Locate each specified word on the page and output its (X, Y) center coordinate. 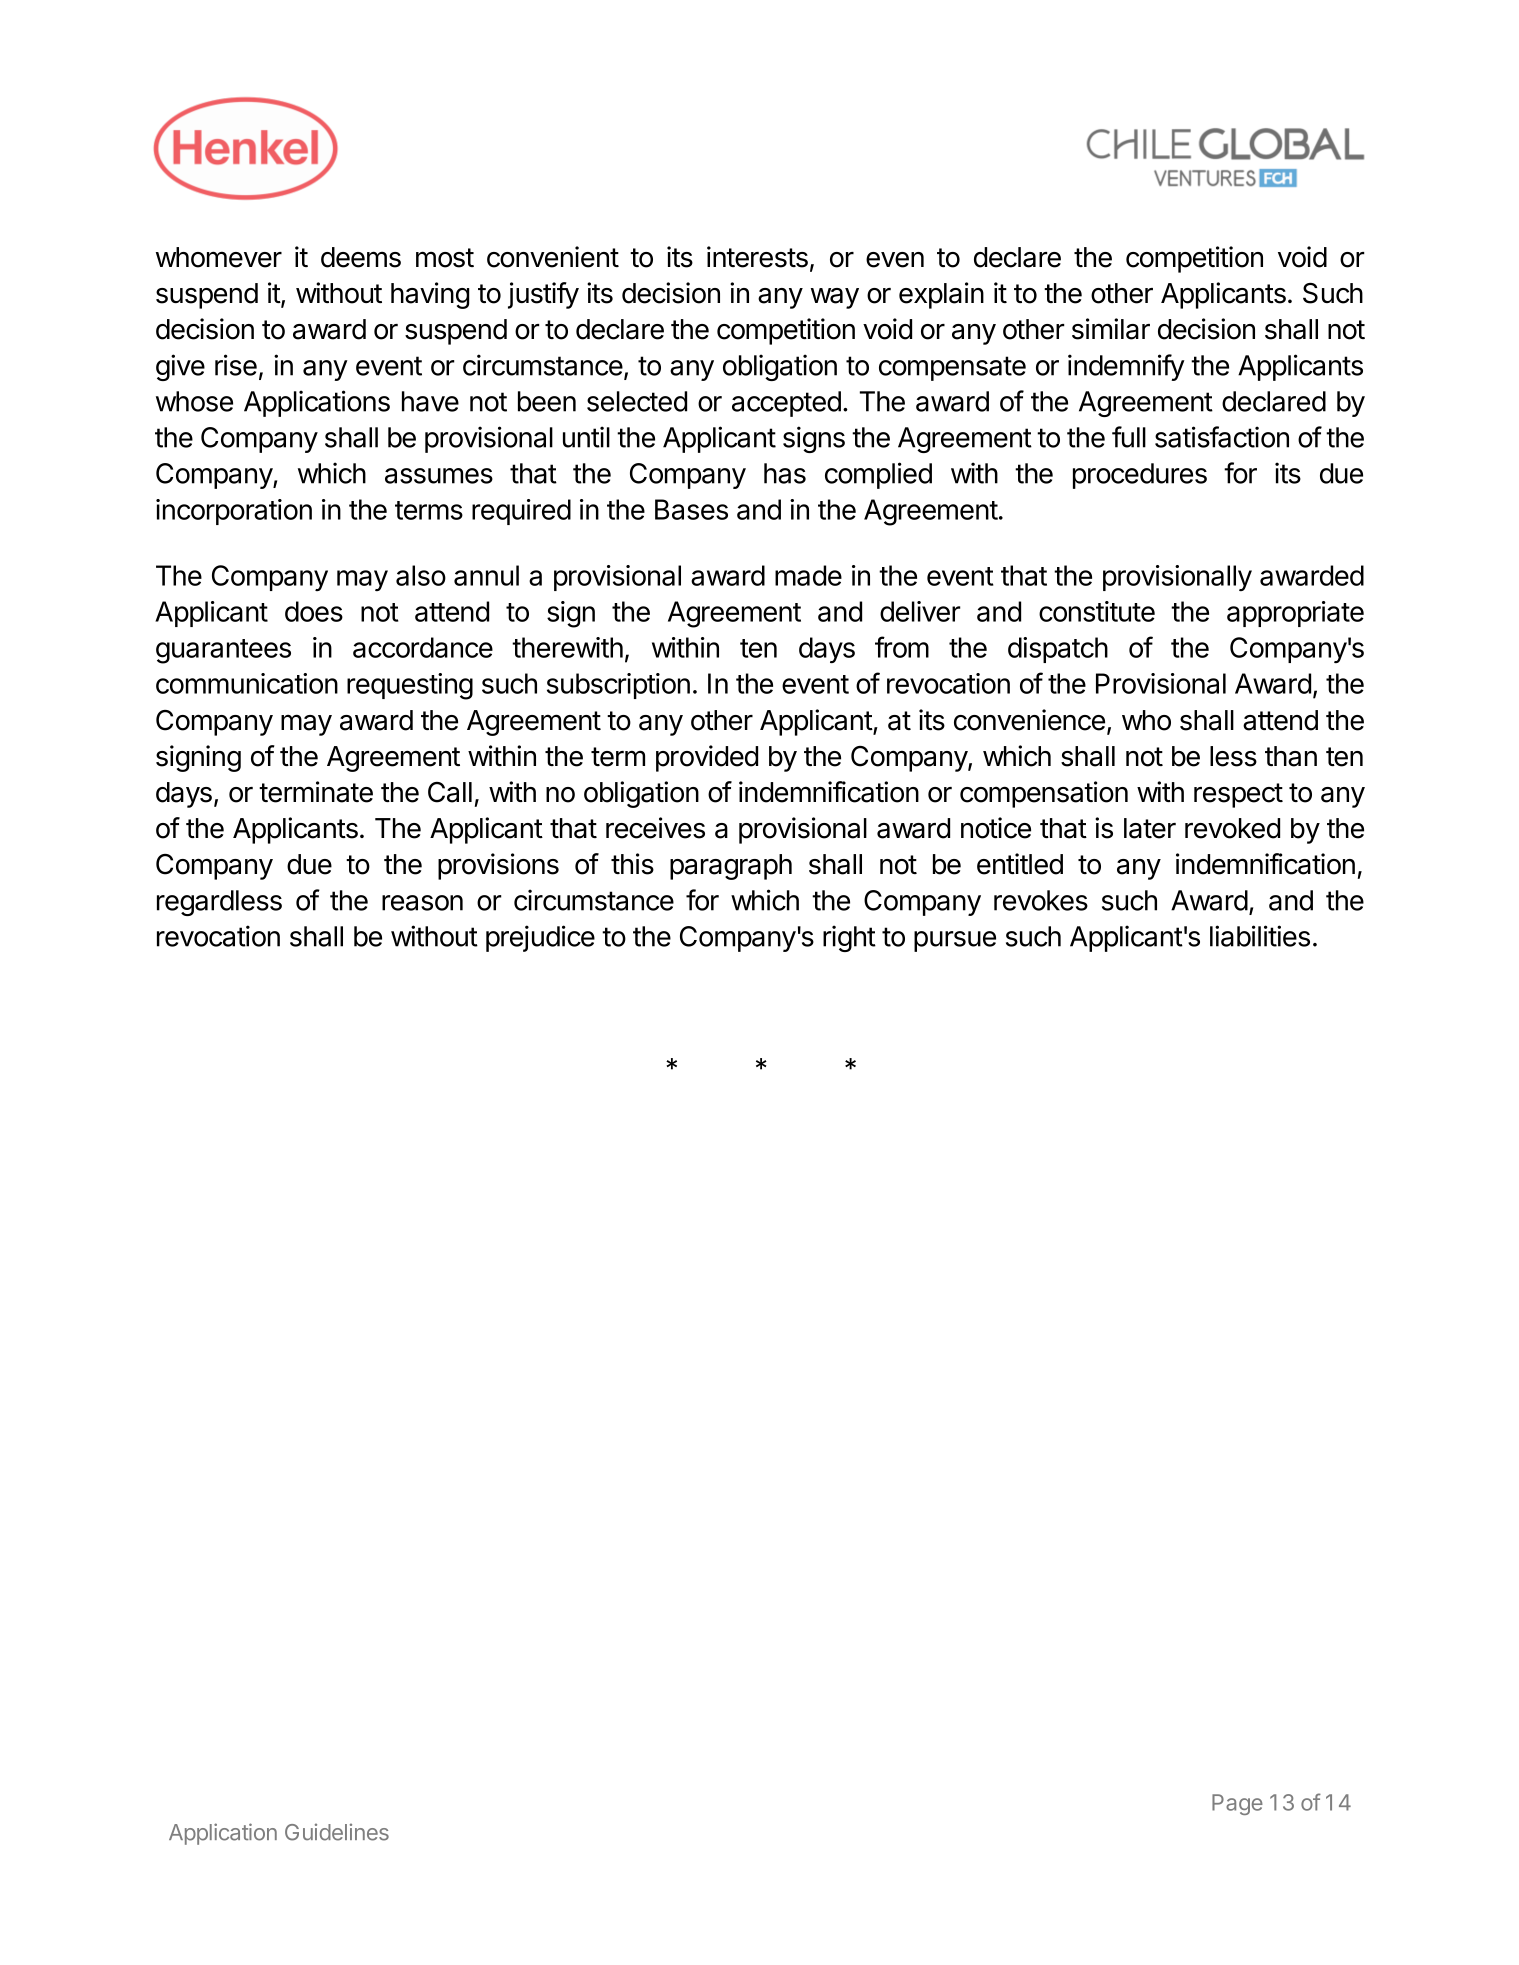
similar (1111, 329)
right (849, 938)
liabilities (1260, 936)
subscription (618, 686)
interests (757, 257)
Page (1237, 1804)
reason (422, 903)
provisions (498, 866)
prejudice (540, 938)
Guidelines (337, 1832)
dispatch (1058, 650)
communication (247, 683)
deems (361, 257)
